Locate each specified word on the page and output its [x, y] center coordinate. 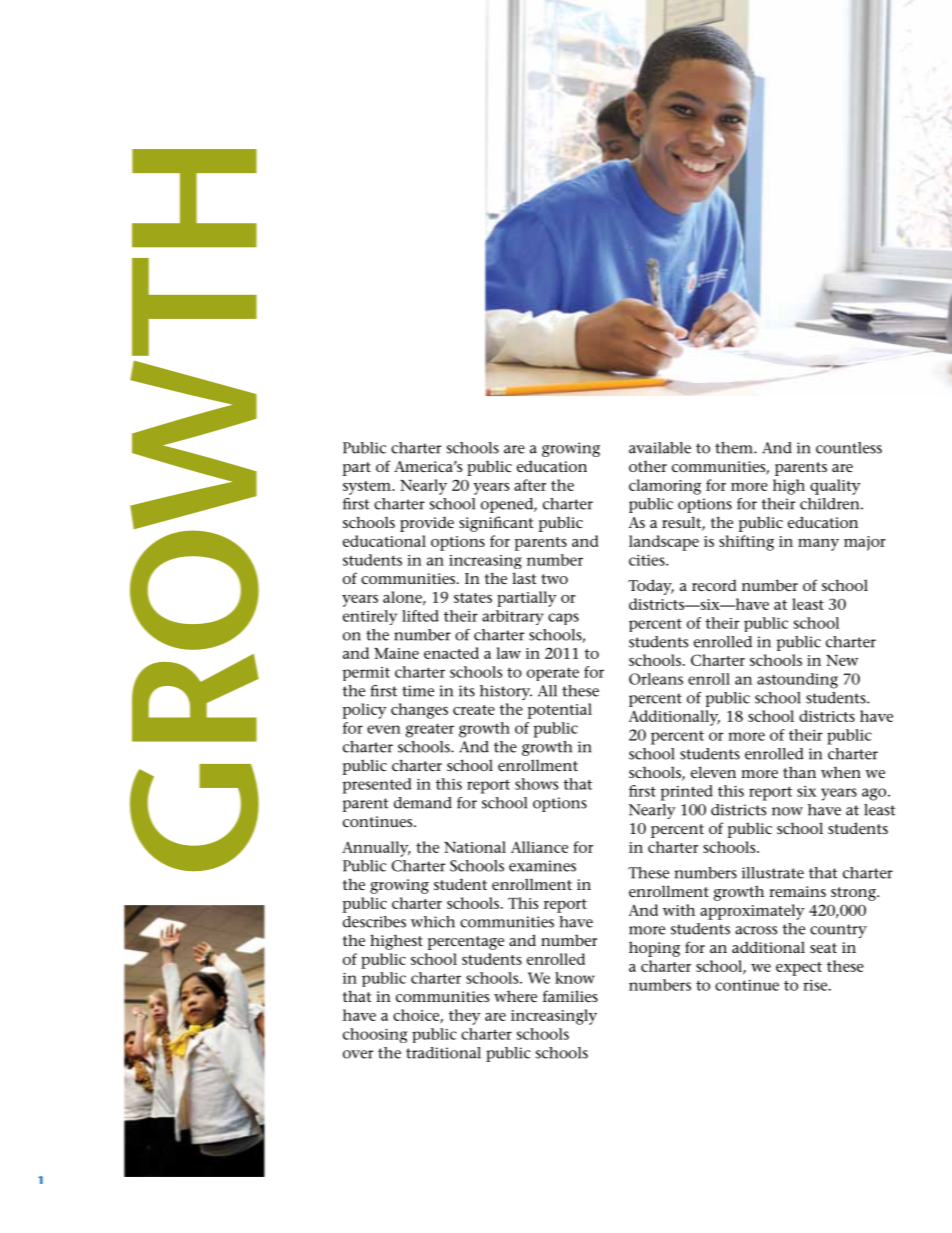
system [368, 488]
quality [835, 487]
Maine [396, 653]
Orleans [656, 679]
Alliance [539, 847]
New [842, 660]
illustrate [773, 873]
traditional [443, 1053]
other [648, 466]
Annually [376, 849]
